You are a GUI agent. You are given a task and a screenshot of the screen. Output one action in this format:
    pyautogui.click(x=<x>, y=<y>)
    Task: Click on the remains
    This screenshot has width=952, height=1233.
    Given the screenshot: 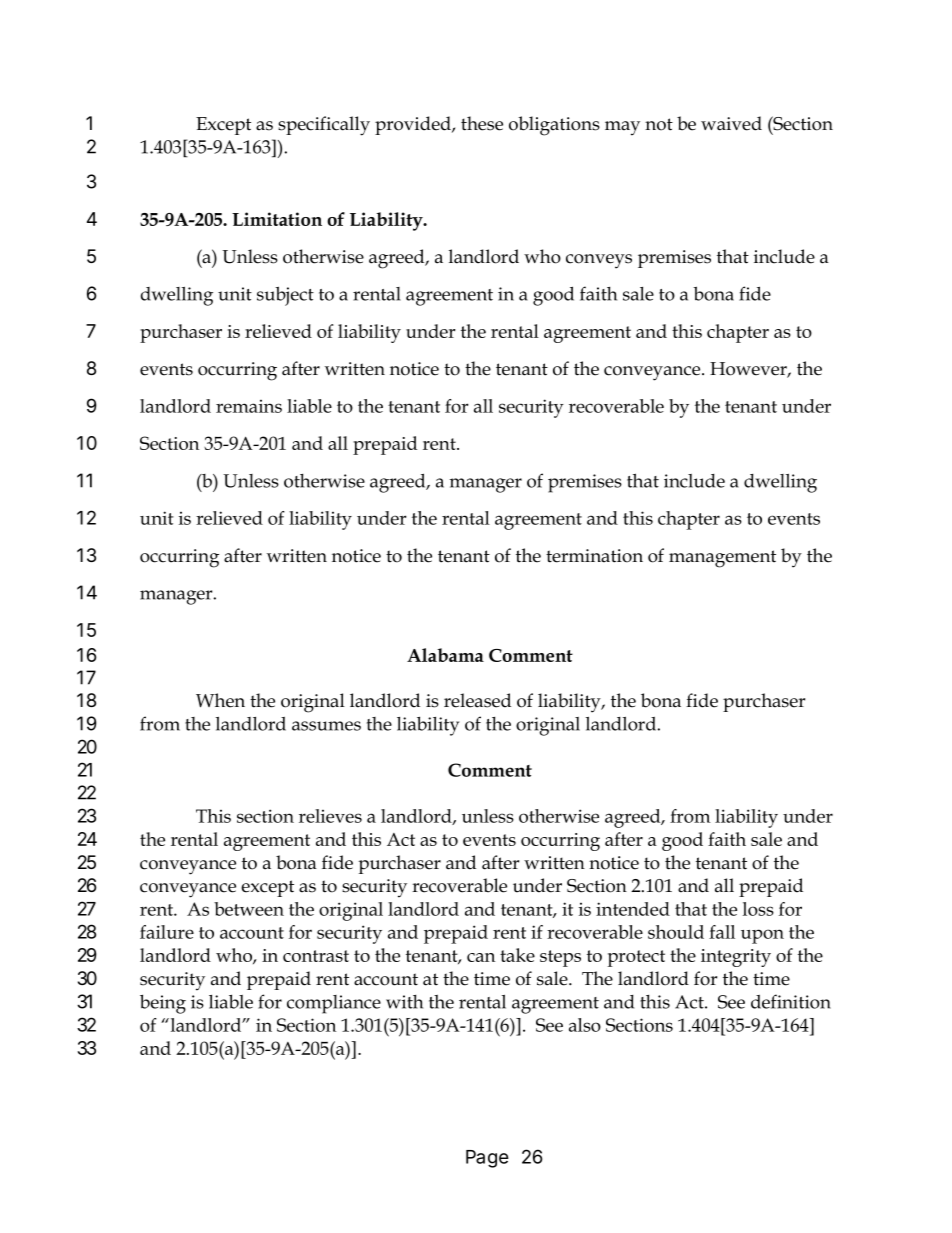 What is the action you would take?
    pyautogui.click(x=249, y=406)
